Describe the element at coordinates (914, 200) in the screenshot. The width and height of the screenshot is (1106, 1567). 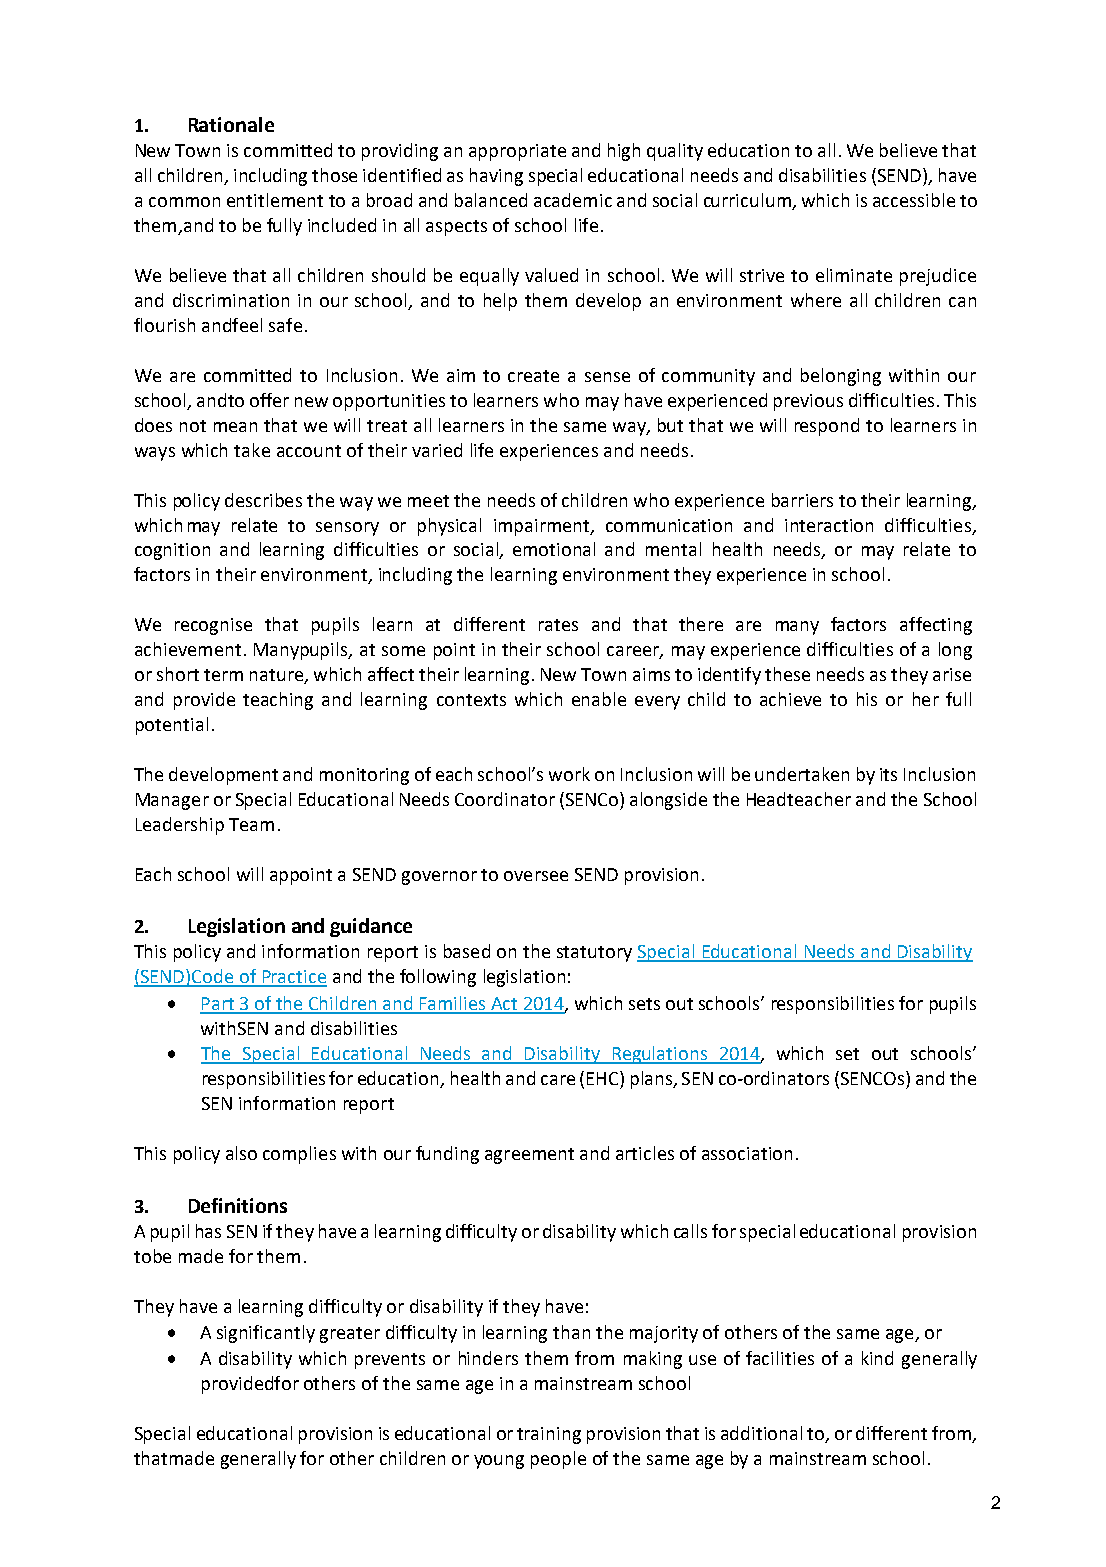
I see `accessible` at that location.
